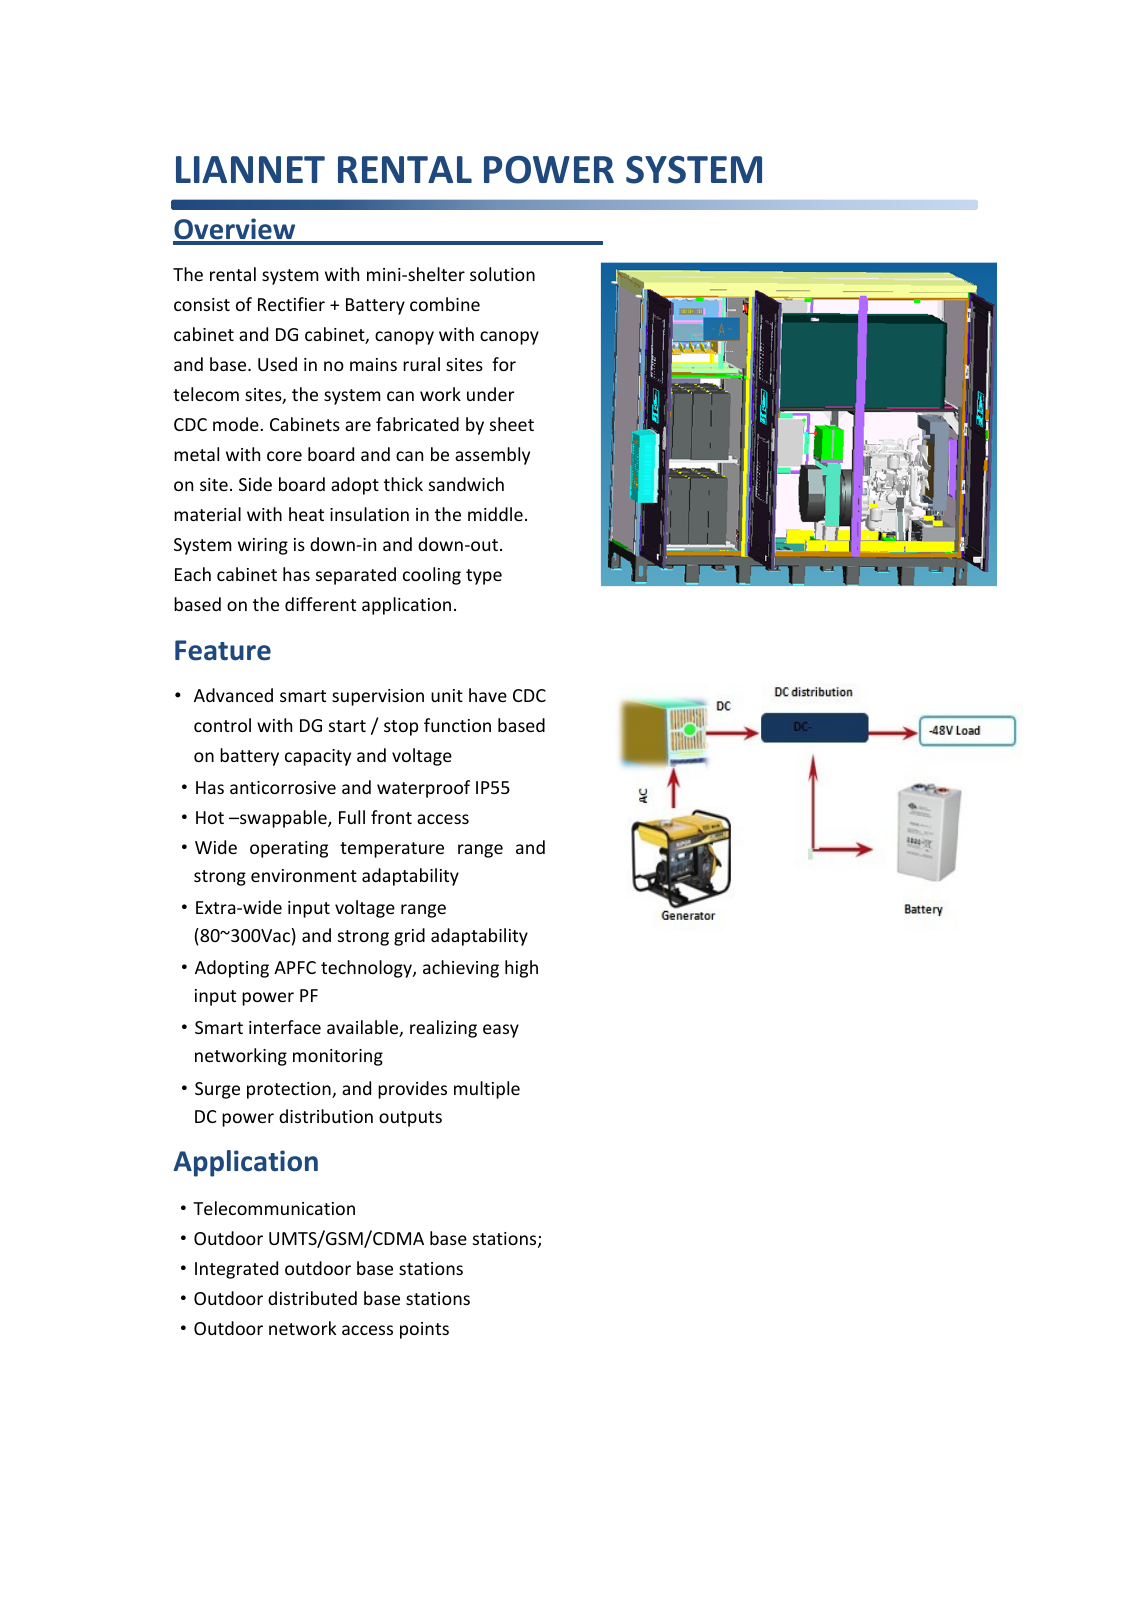 Image resolution: width=1147 pixels, height=1623 pixels. What do you see at coordinates (347, 726) in the screenshot?
I see `start` at bounding box center [347, 726].
